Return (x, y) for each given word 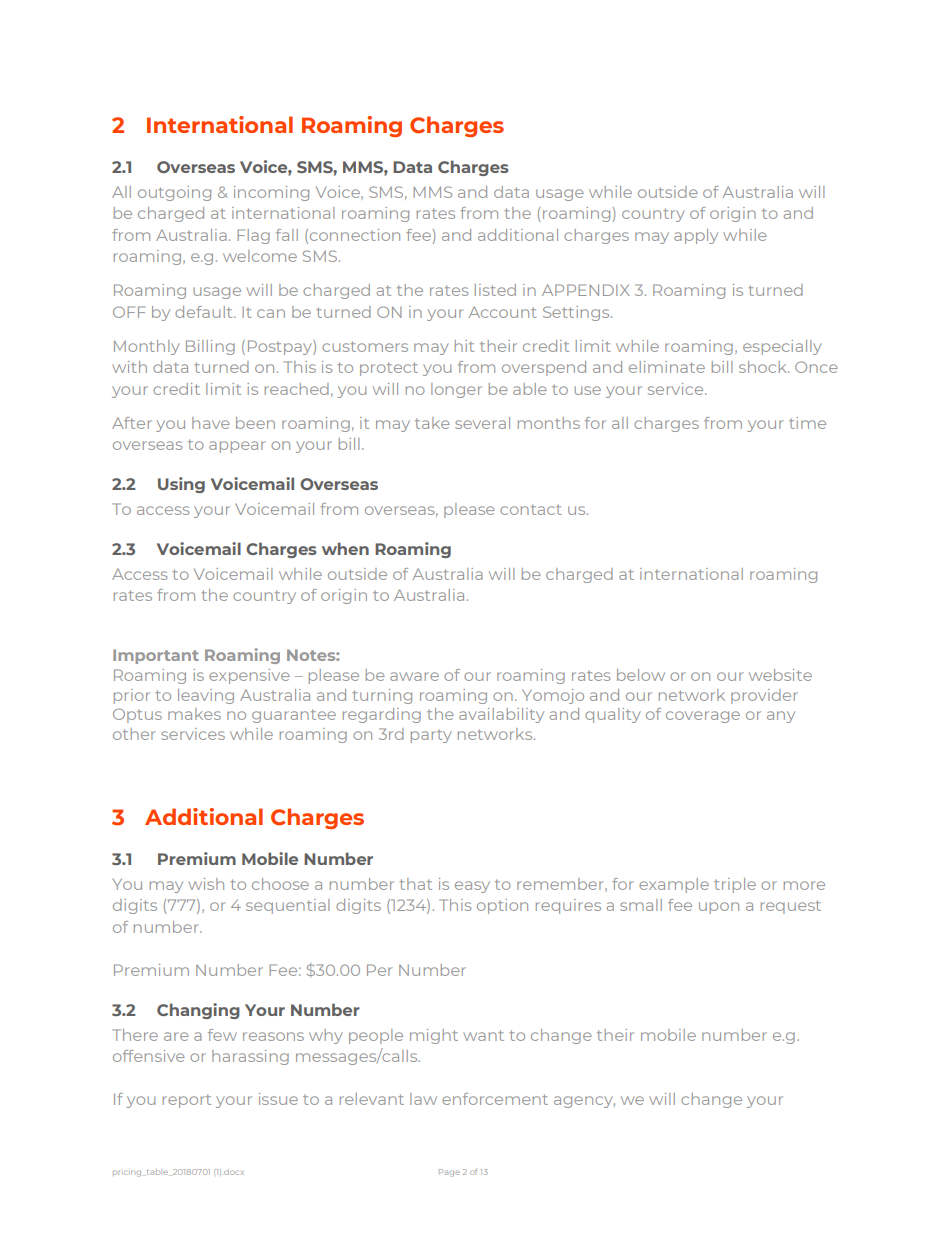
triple (735, 885)
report (187, 1101)
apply (696, 236)
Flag (253, 236)
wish (206, 884)
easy (472, 887)
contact (531, 509)
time (807, 423)
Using (181, 485)
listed (495, 290)
